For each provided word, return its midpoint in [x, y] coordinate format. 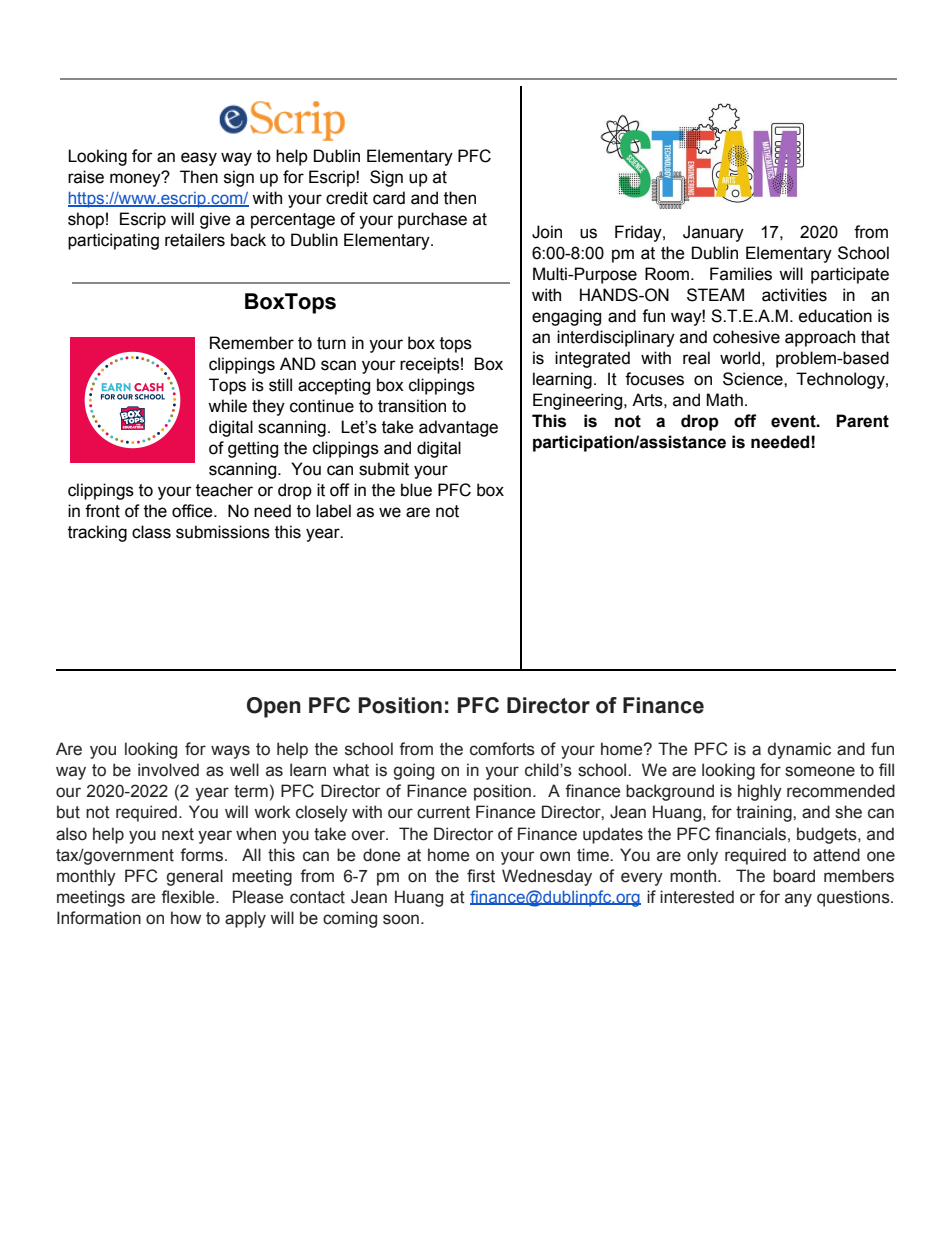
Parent [862, 421]
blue [416, 490]
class [151, 532]
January [713, 233]
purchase [432, 220]
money [136, 179]
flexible [189, 897]
